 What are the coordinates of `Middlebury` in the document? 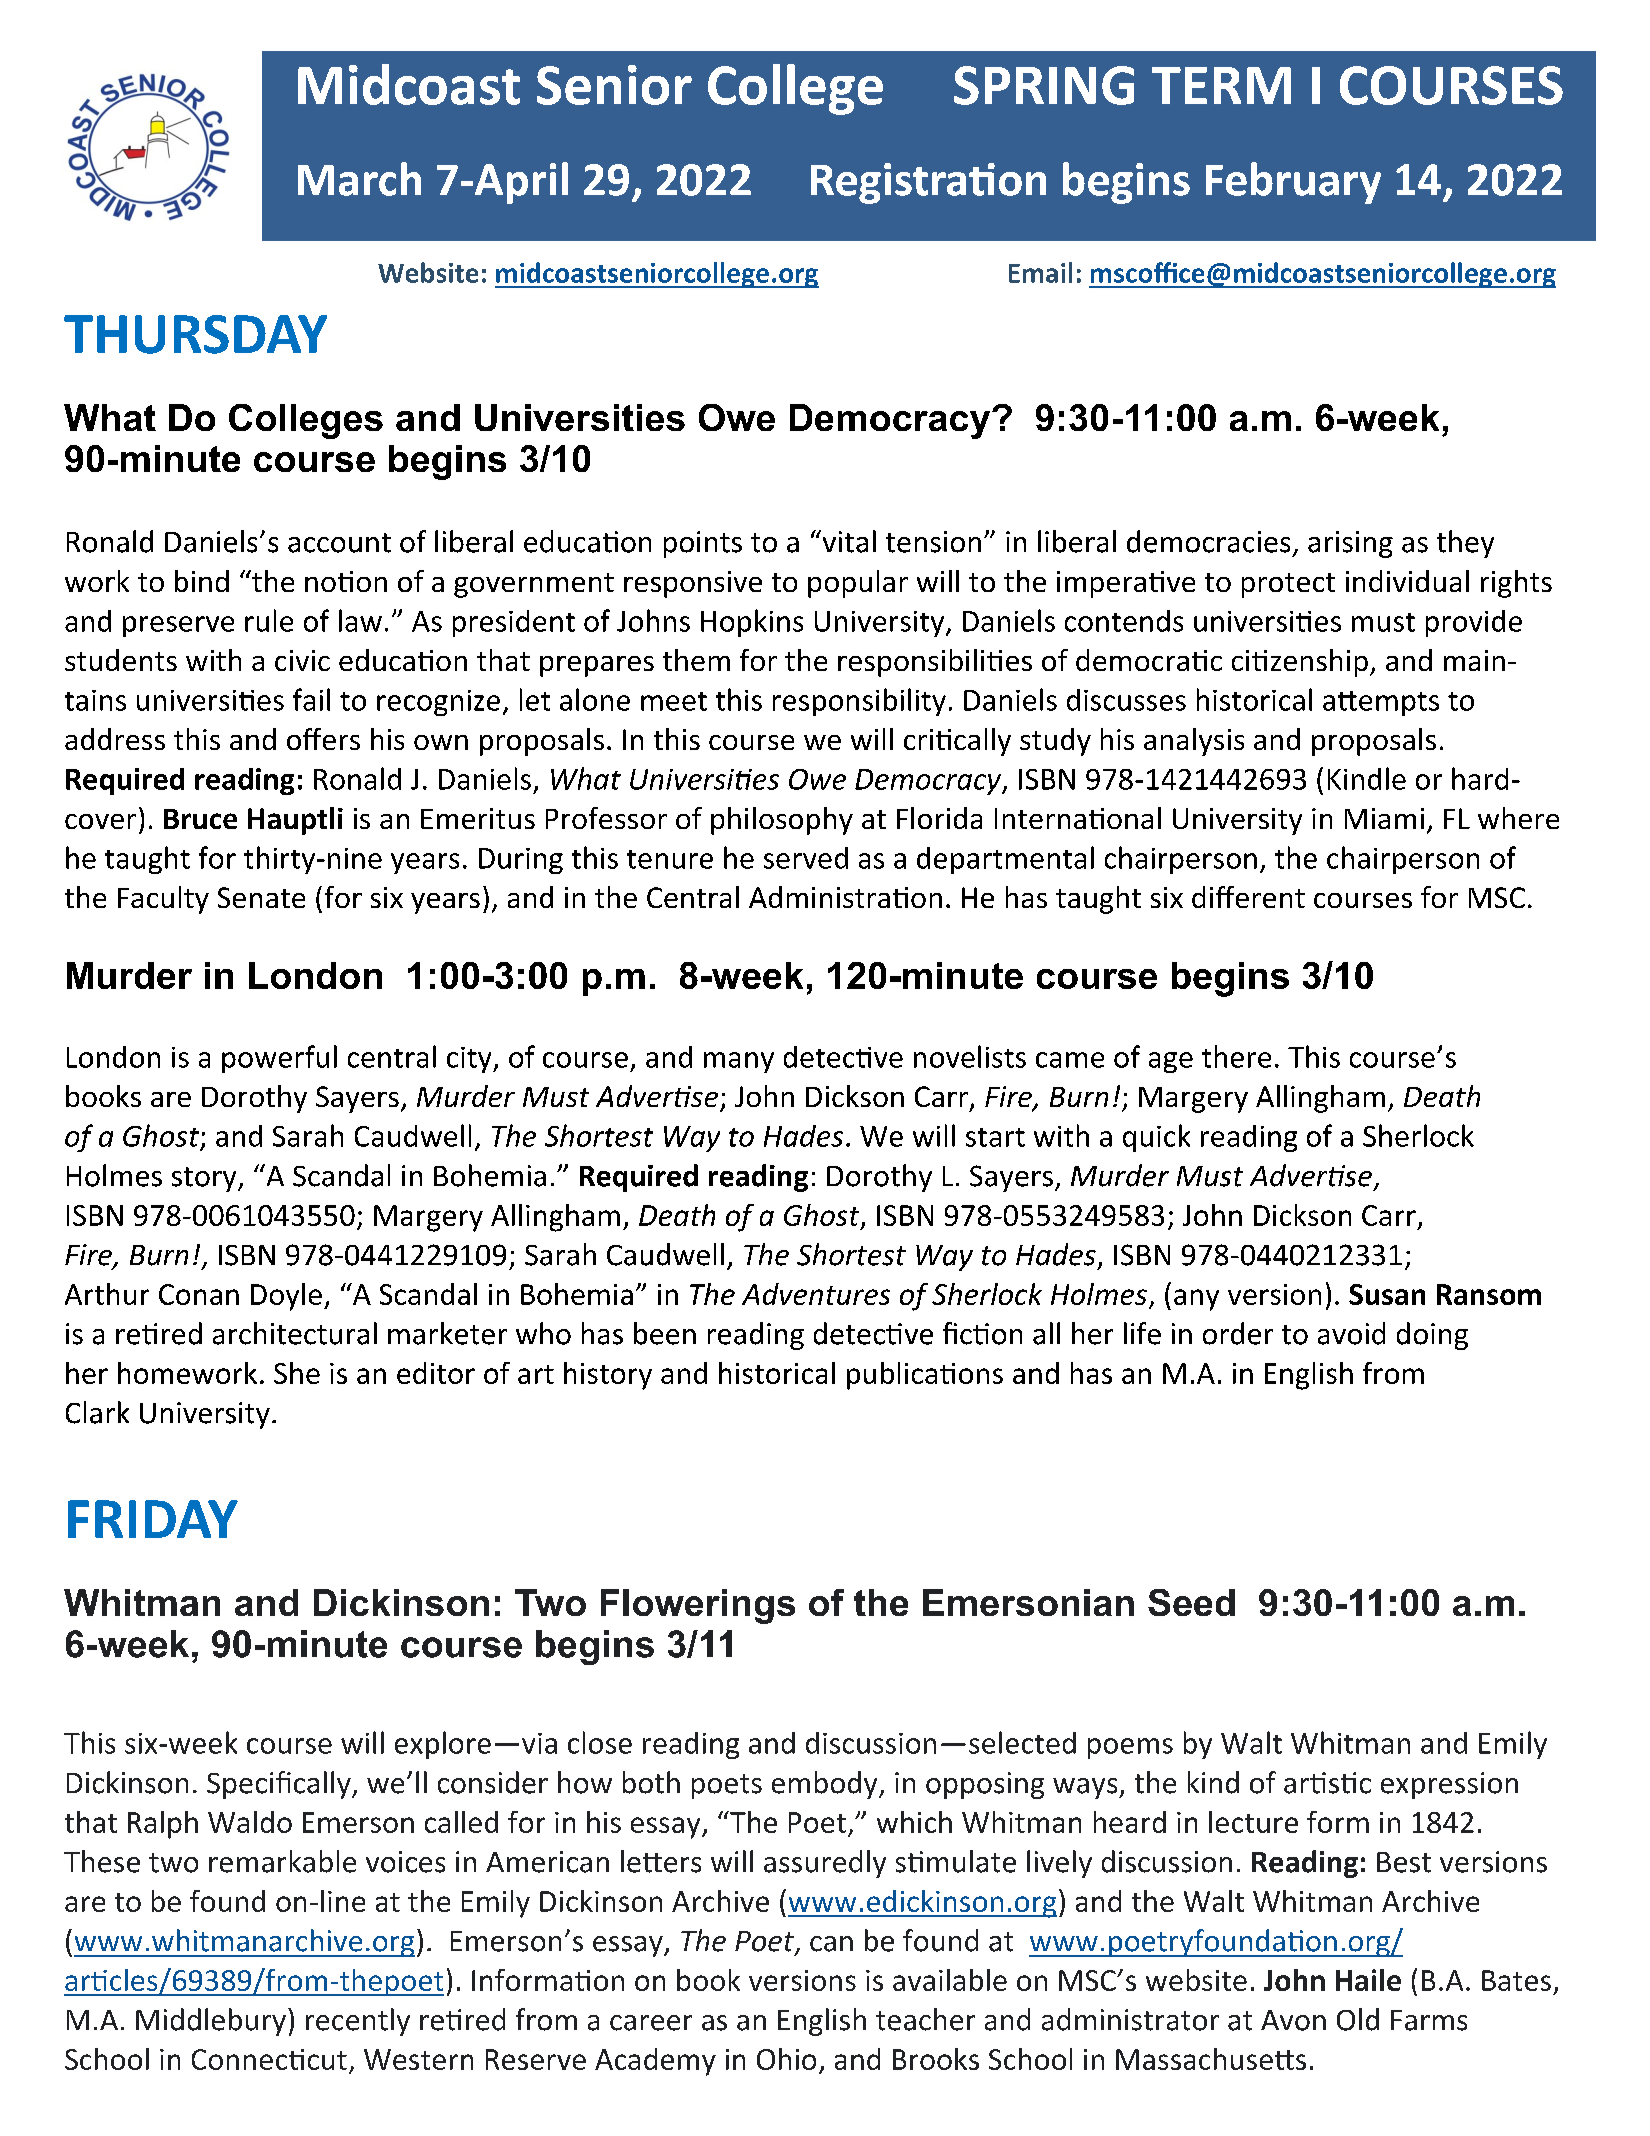 It's located at (211, 2022).
